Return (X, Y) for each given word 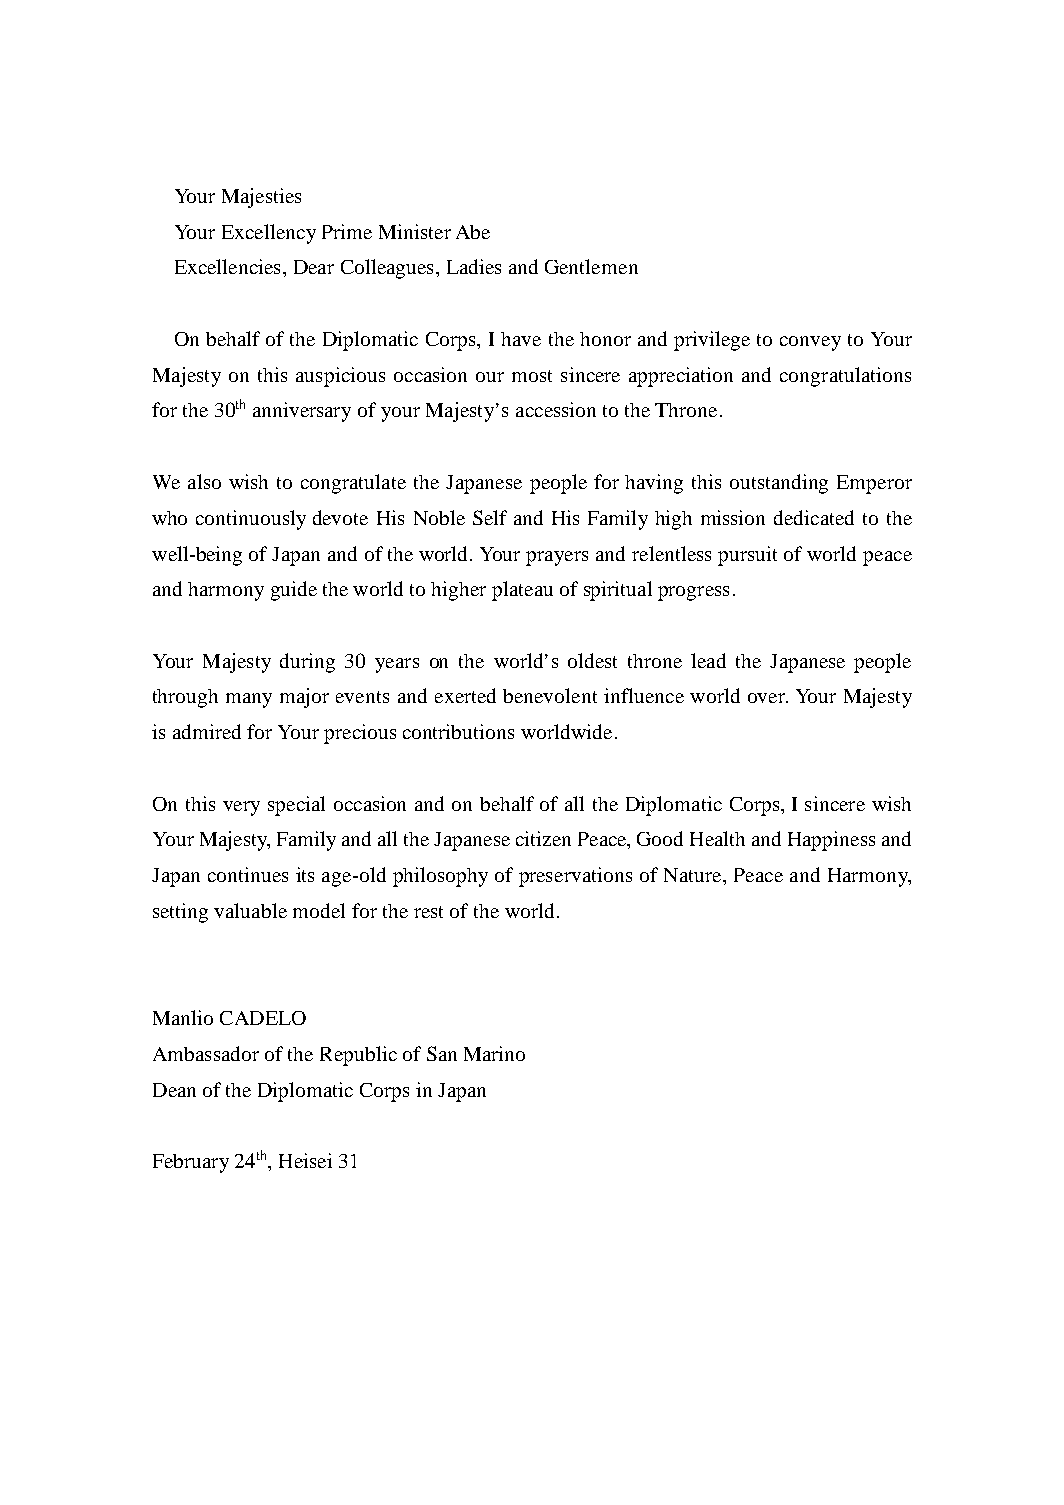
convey (810, 343)
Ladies (474, 266)
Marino (494, 1053)
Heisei (305, 1160)
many (249, 700)
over (768, 698)
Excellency (269, 234)
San (442, 1053)
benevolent (550, 695)
